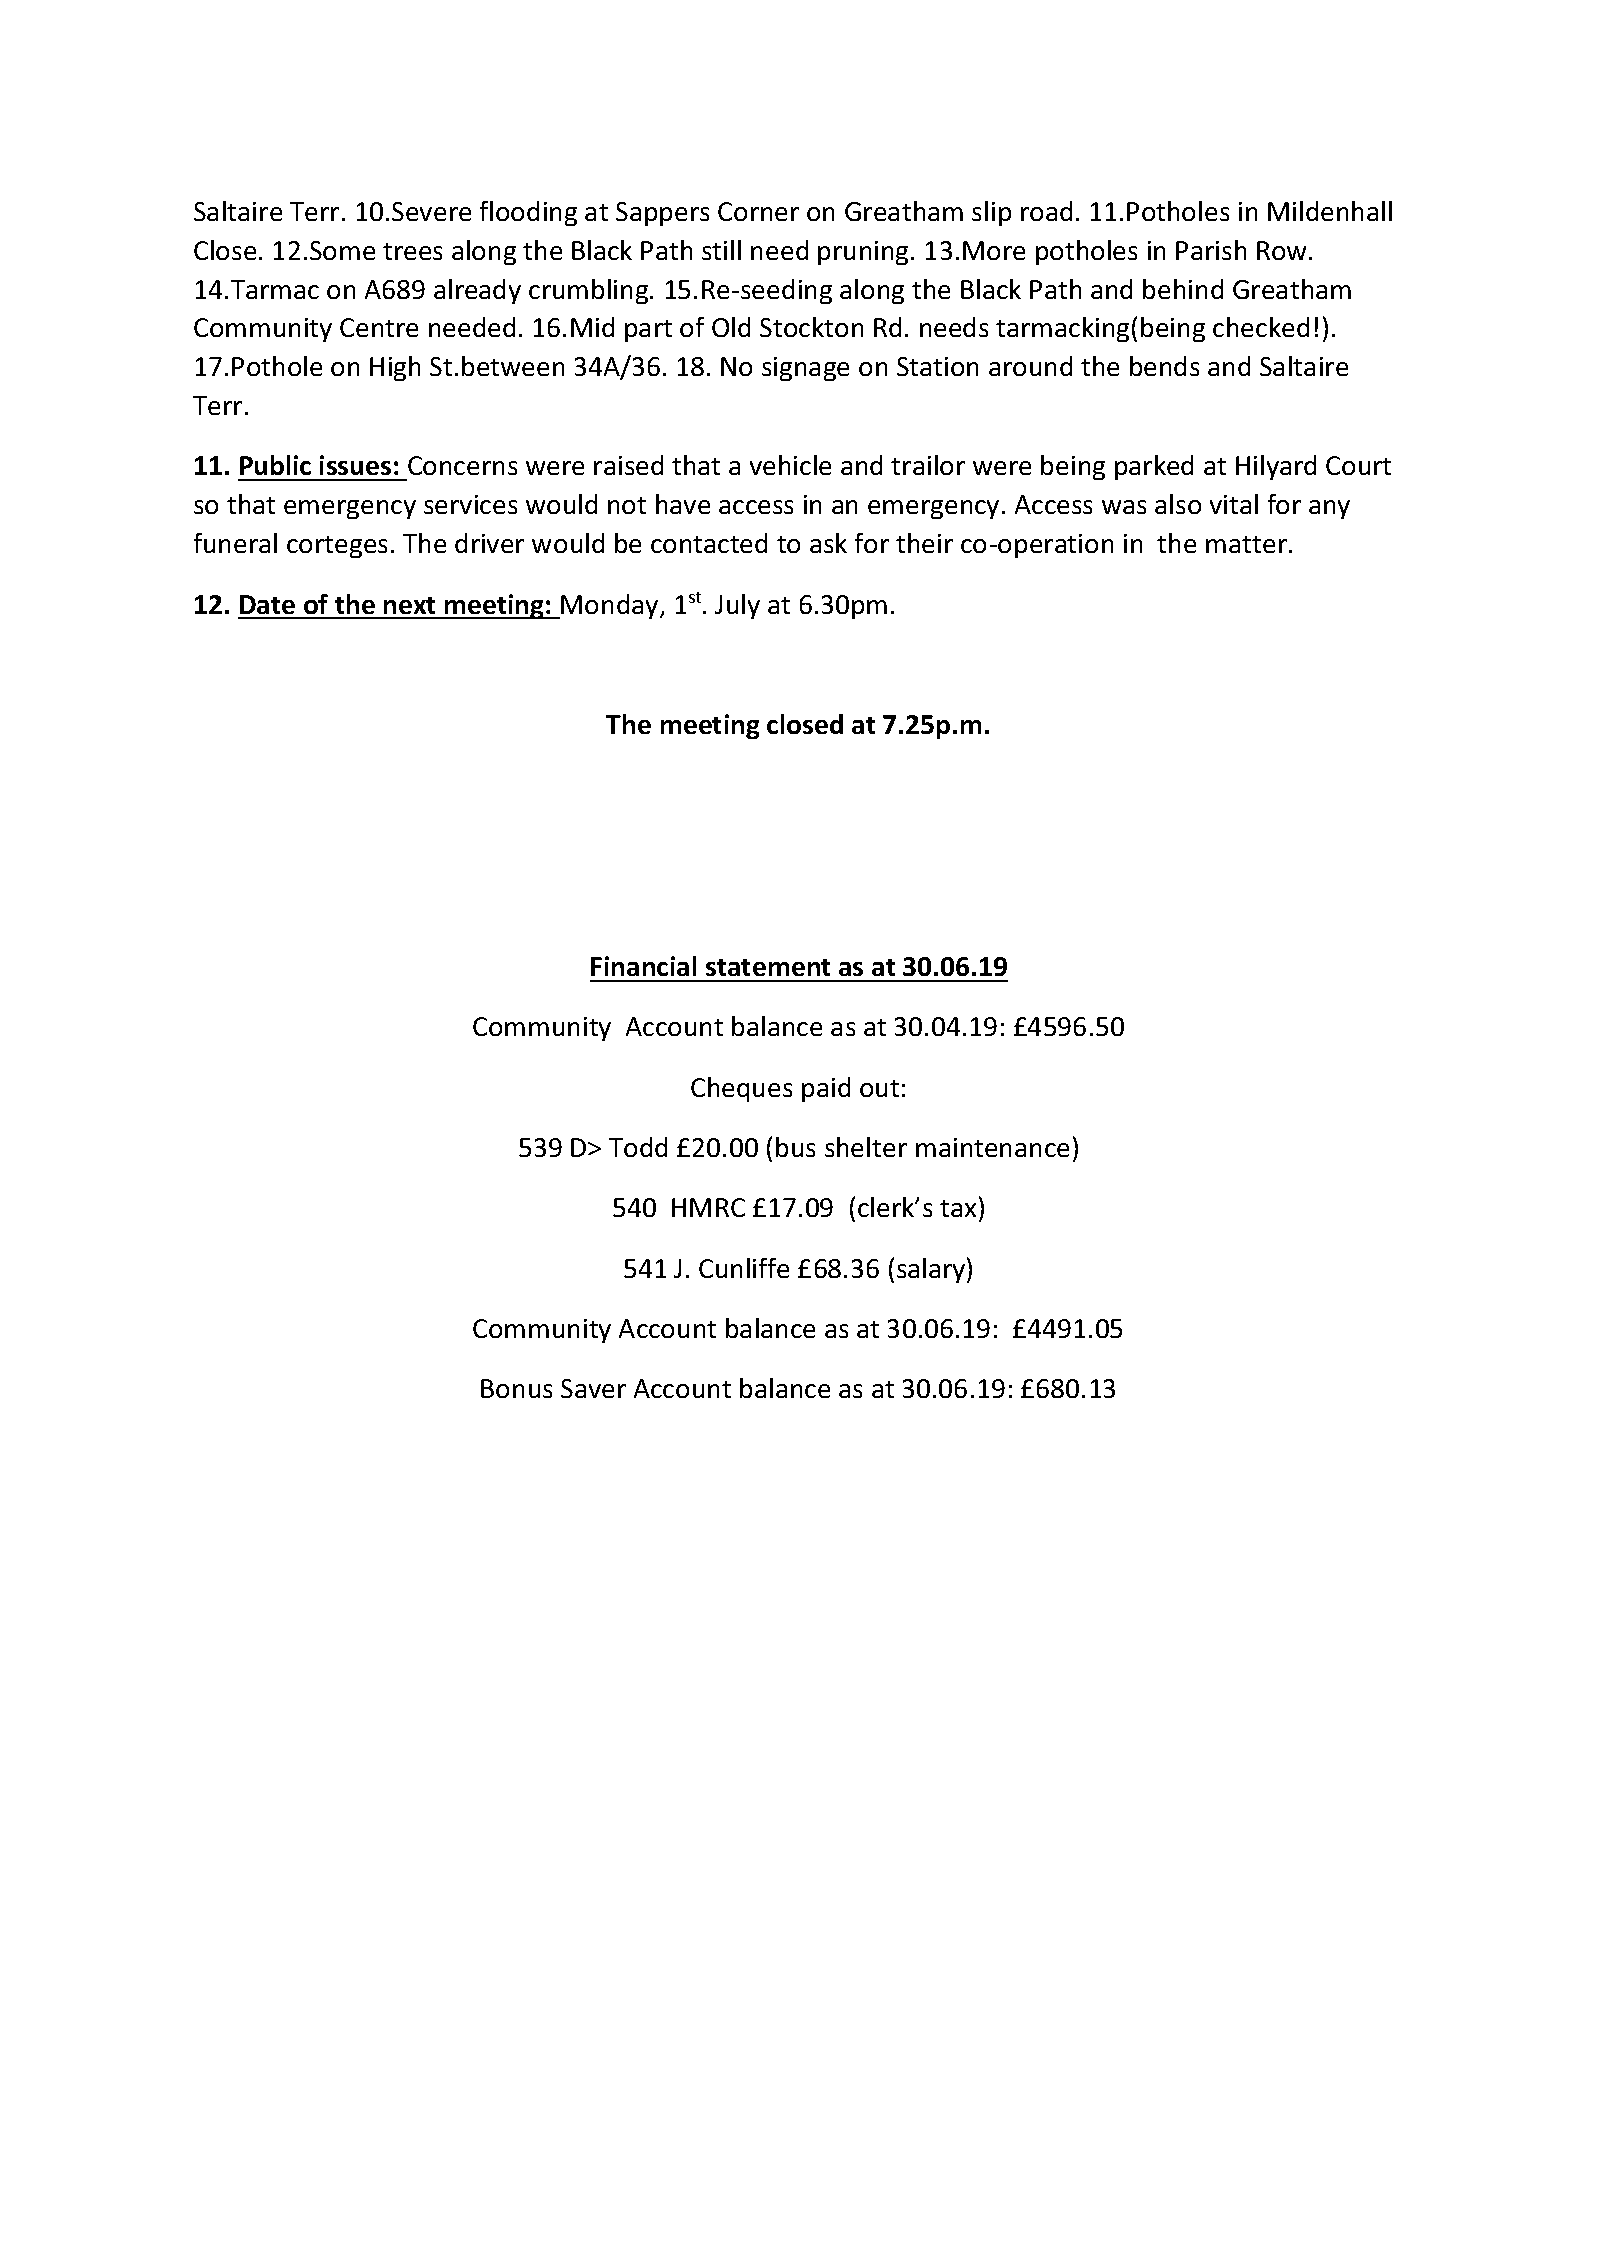 This image has height=2259, width=1598. I want to click on matter, so click(1246, 544).
